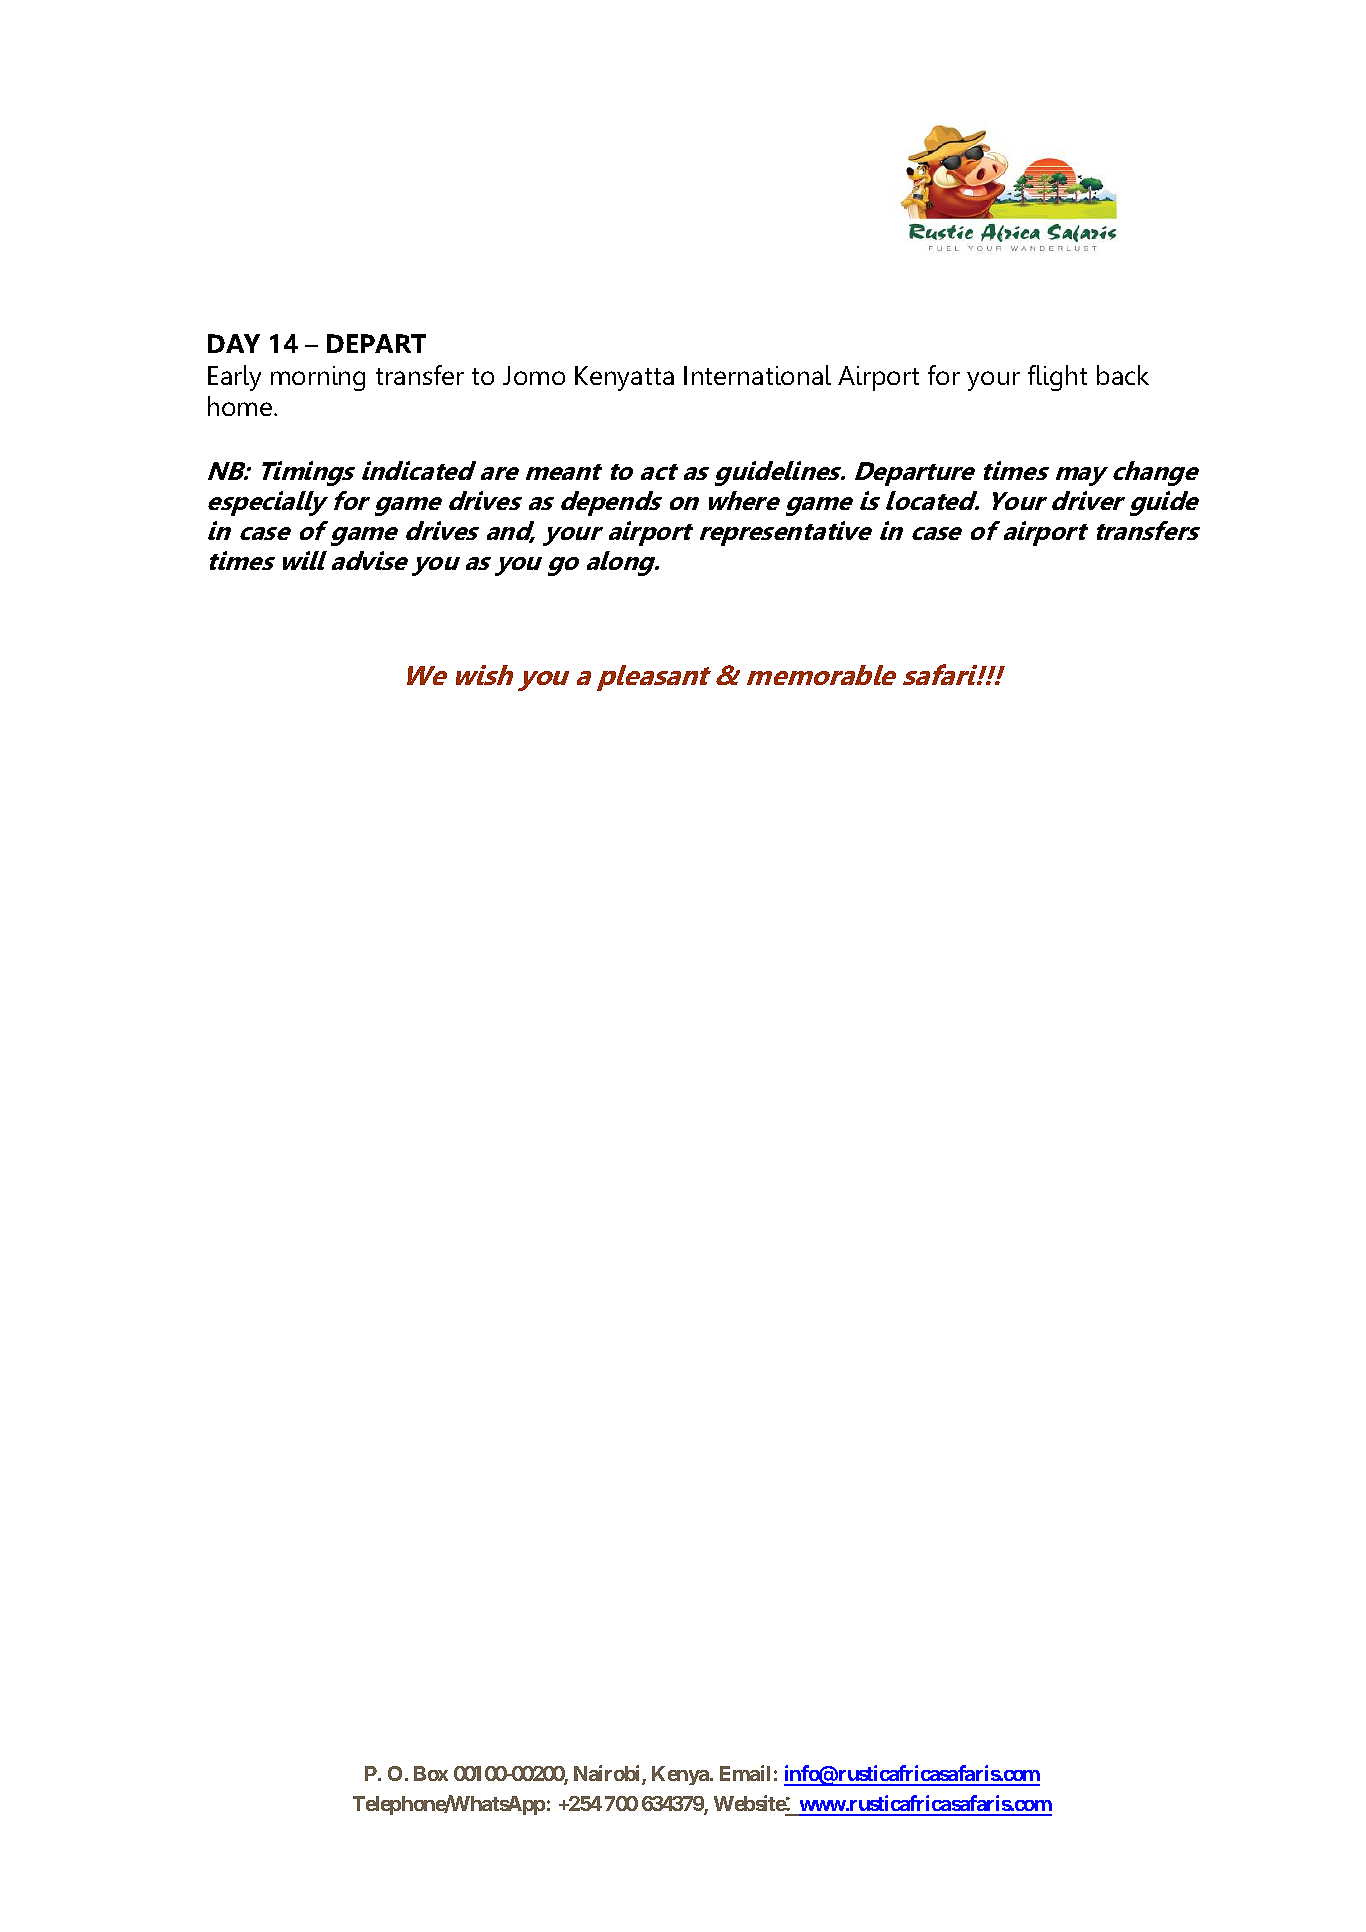 This image has width=1366, height=1932. What do you see at coordinates (1057, 378) in the image?
I see `flight` at bounding box center [1057, 378].
